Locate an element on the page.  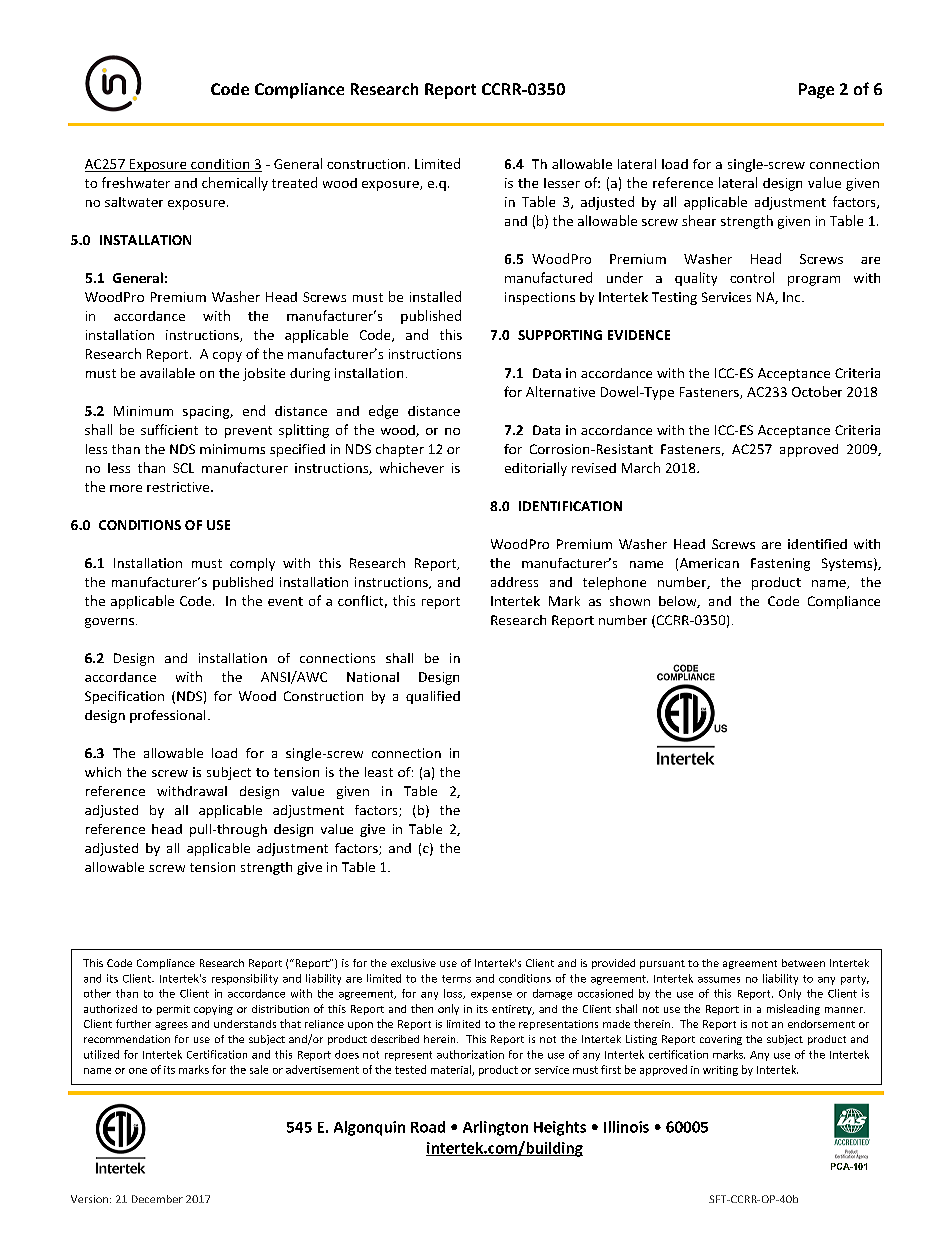
responsibility is located at coordinates (245, 979).
